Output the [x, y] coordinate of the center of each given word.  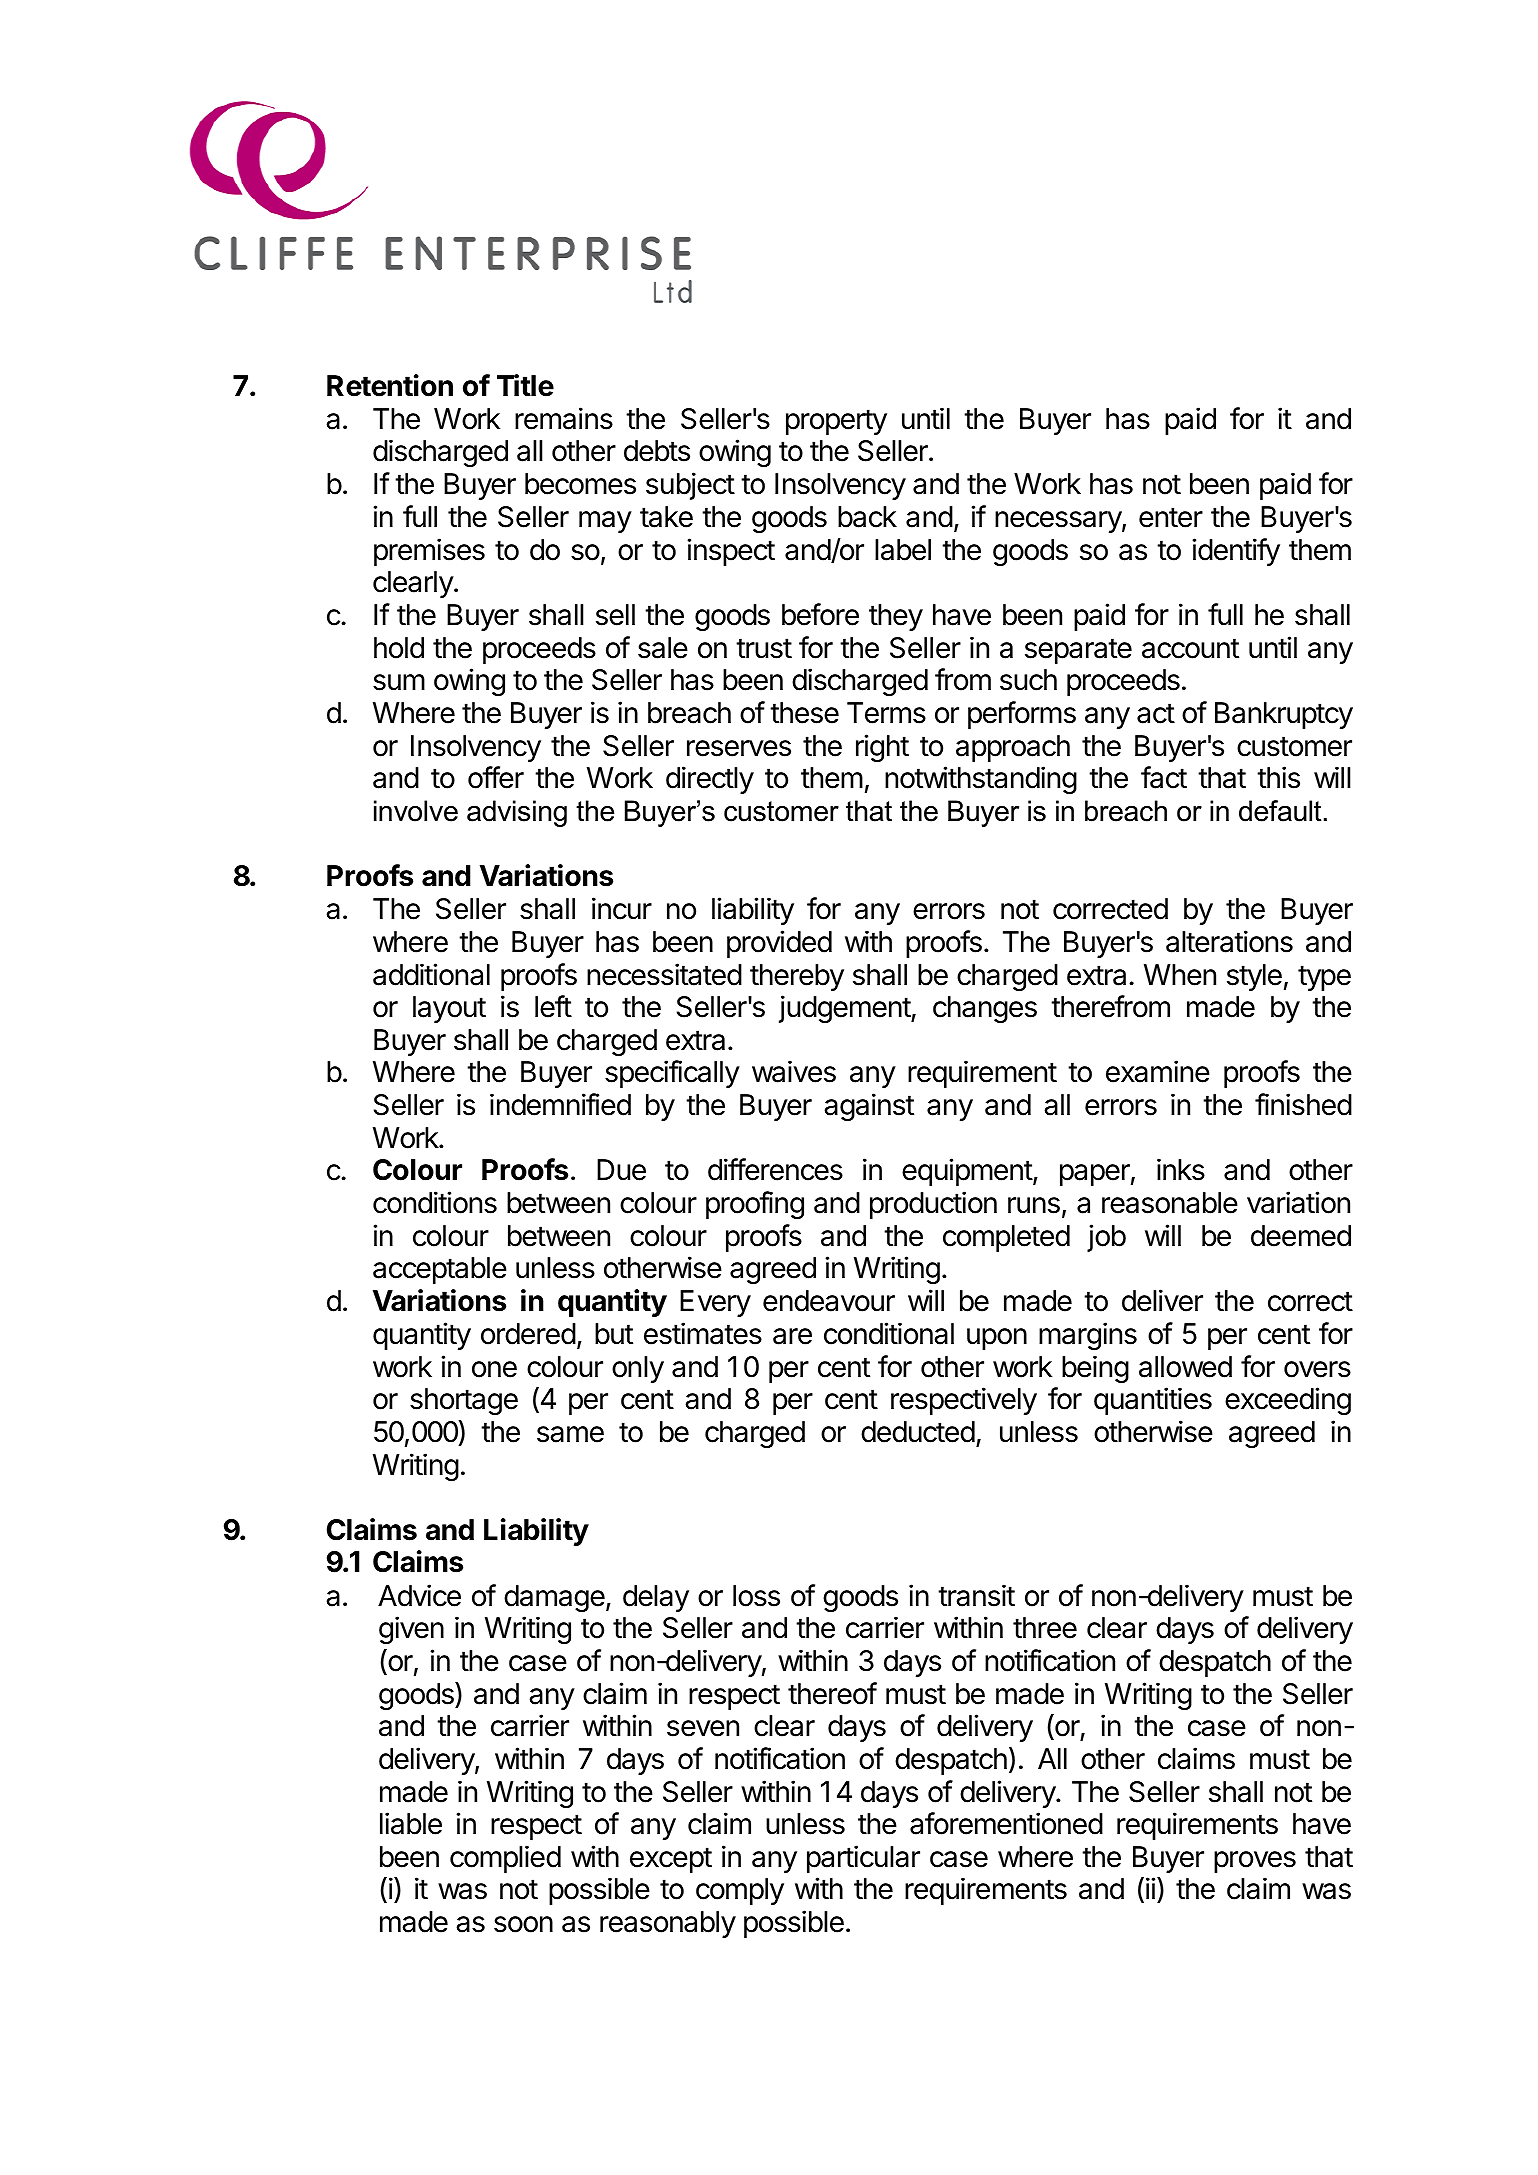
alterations [1229, 941]
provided [779, 944]
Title [525, 385]
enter [1171, 517]
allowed [1185, 1367]
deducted [918, 1432]
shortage [464, 1401]
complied [505, 1859]
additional [431, 974]
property [836, 422]
